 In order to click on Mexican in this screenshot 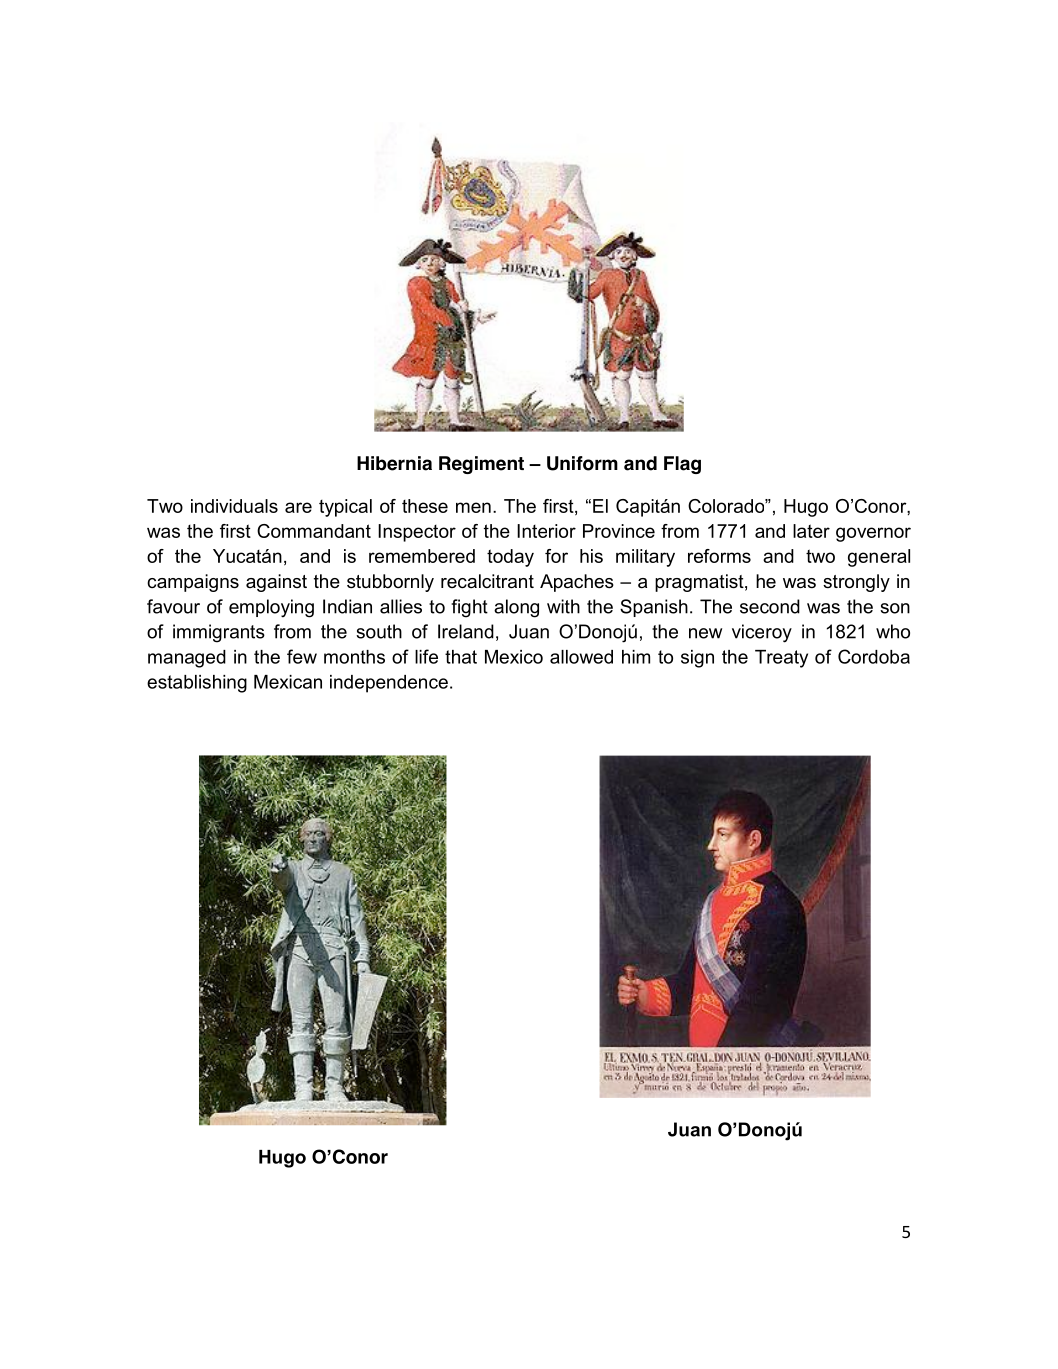, I will do `click(288, 682)`.
